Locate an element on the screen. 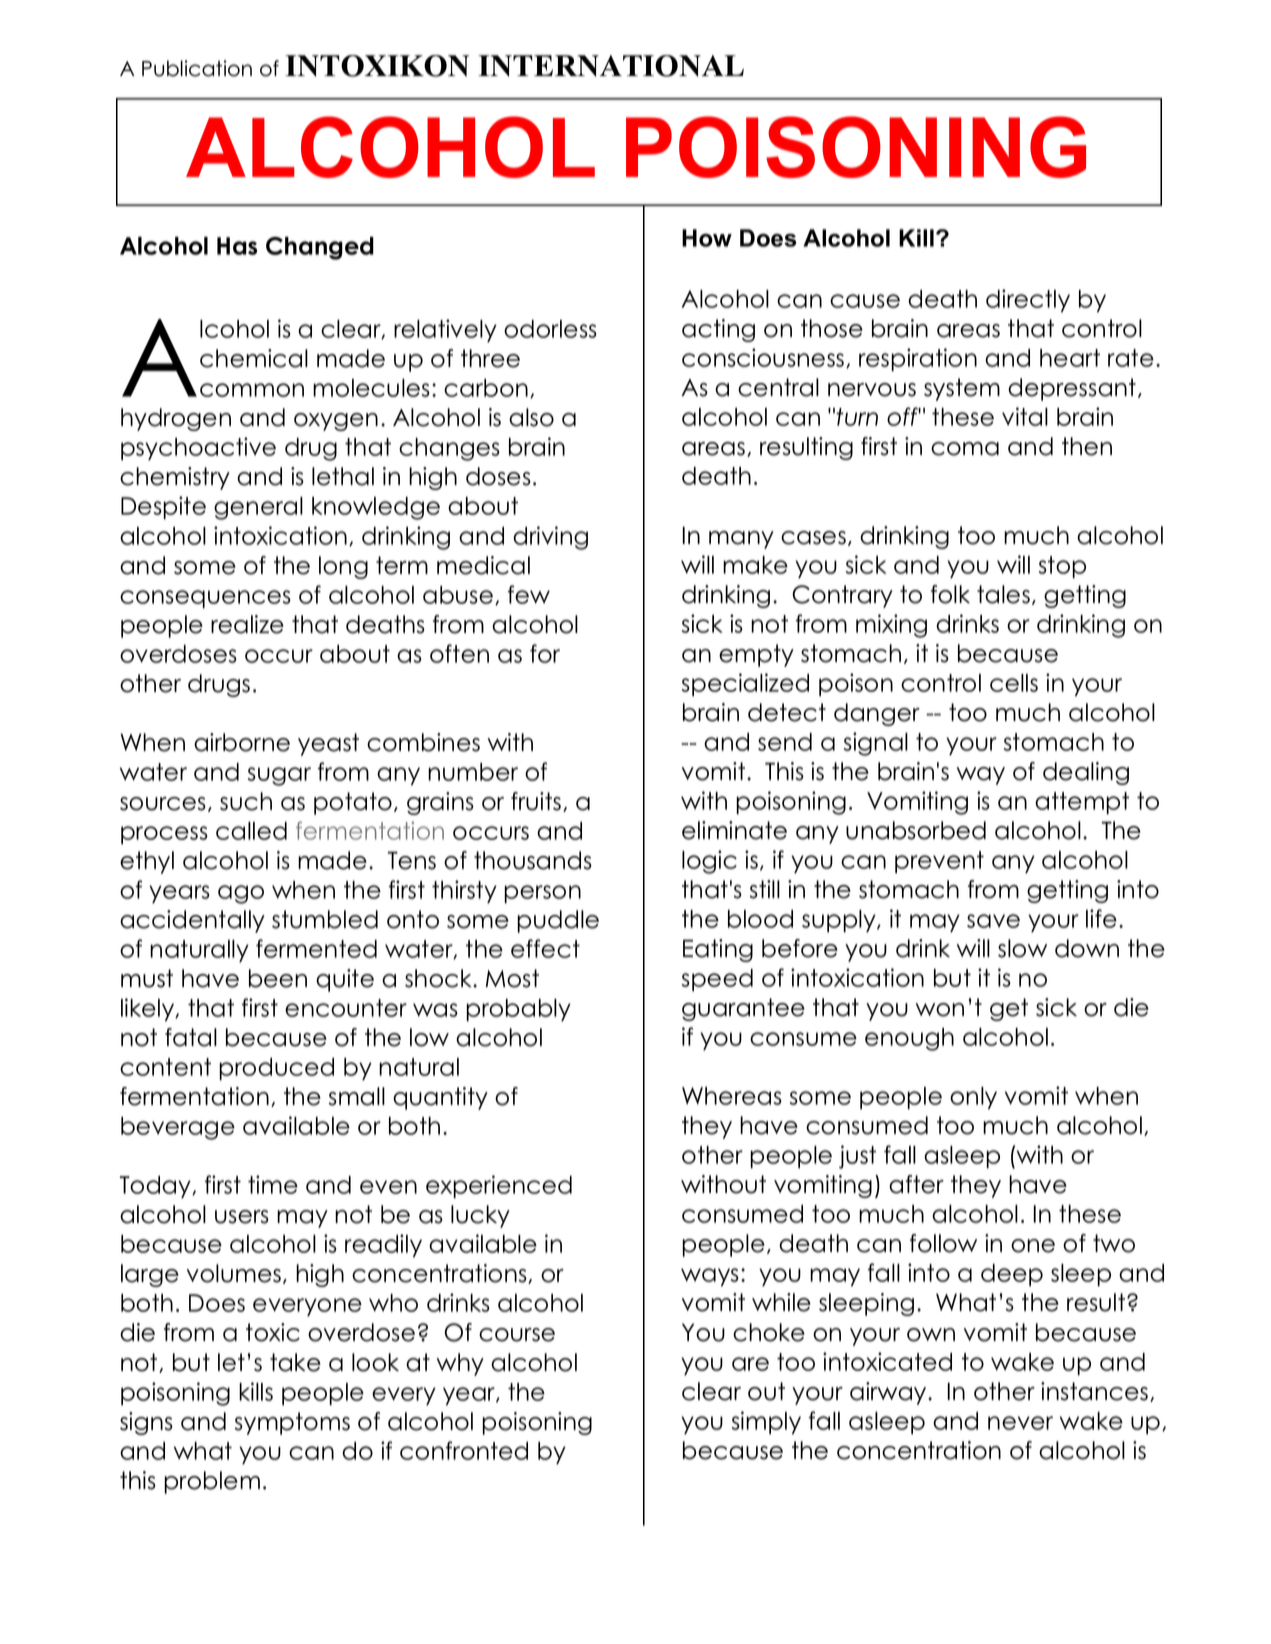 Image resolution: width=1271 pixels, height=1644 pixels. INTERNATIONAL is located at coordinates (611, 66).
